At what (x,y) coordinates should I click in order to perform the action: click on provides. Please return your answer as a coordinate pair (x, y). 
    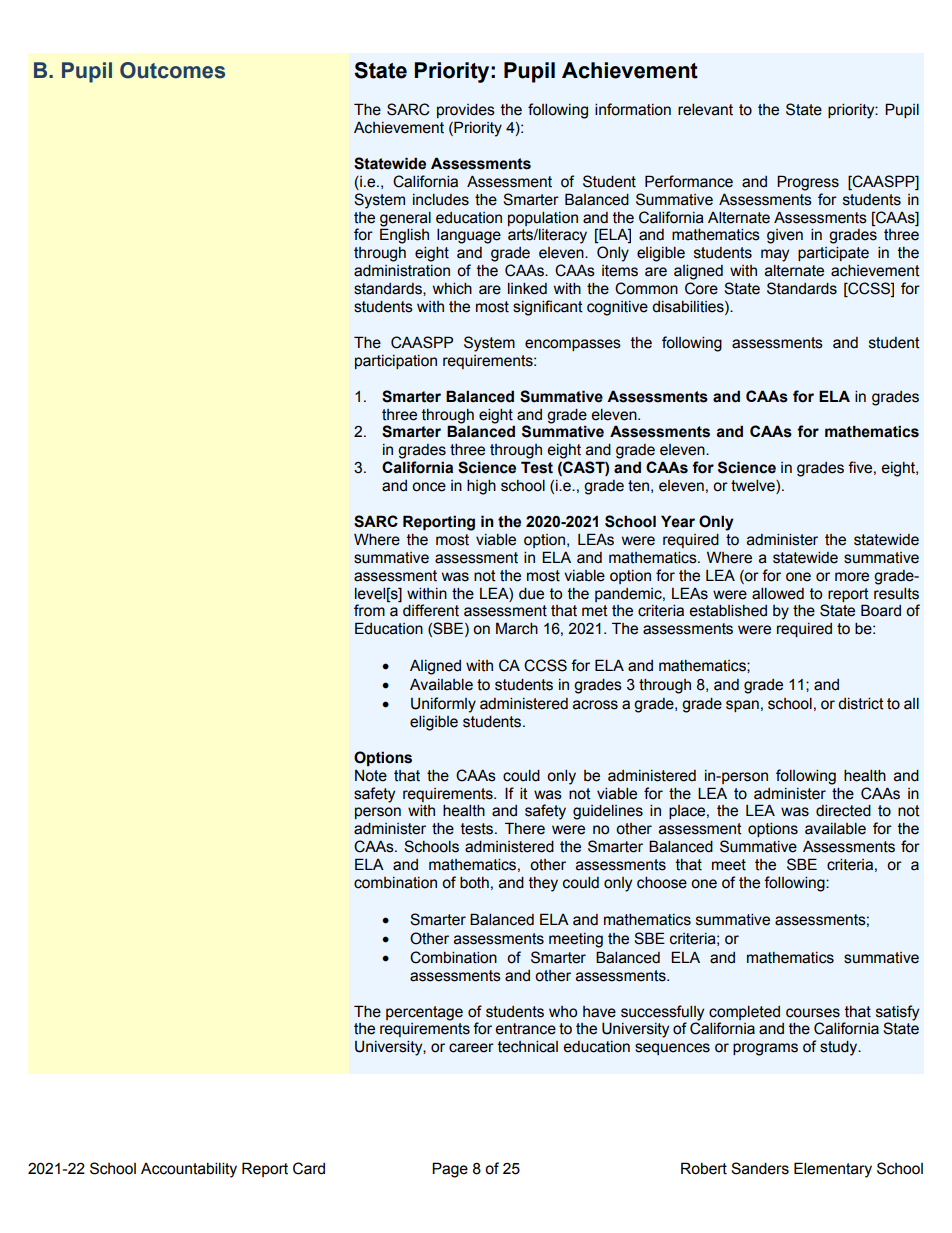
    Looking at the image, I should click on (466, 111).
